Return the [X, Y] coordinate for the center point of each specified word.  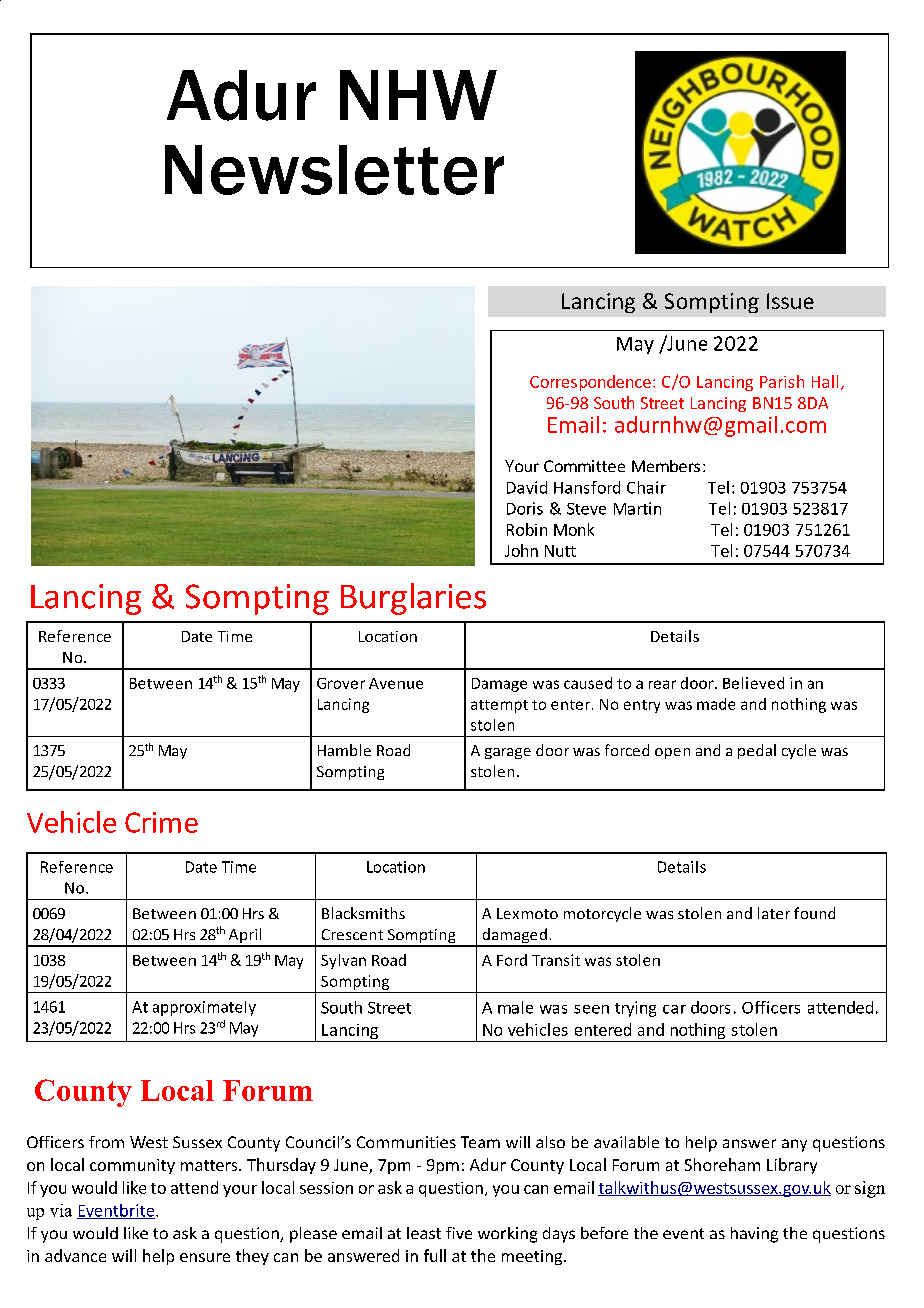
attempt [499, 706]
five [459, 1233]
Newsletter [334, 170]
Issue [790, 301]
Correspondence [590, 383]
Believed [753, 683]
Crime [161, 822]
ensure [205, 1257]
